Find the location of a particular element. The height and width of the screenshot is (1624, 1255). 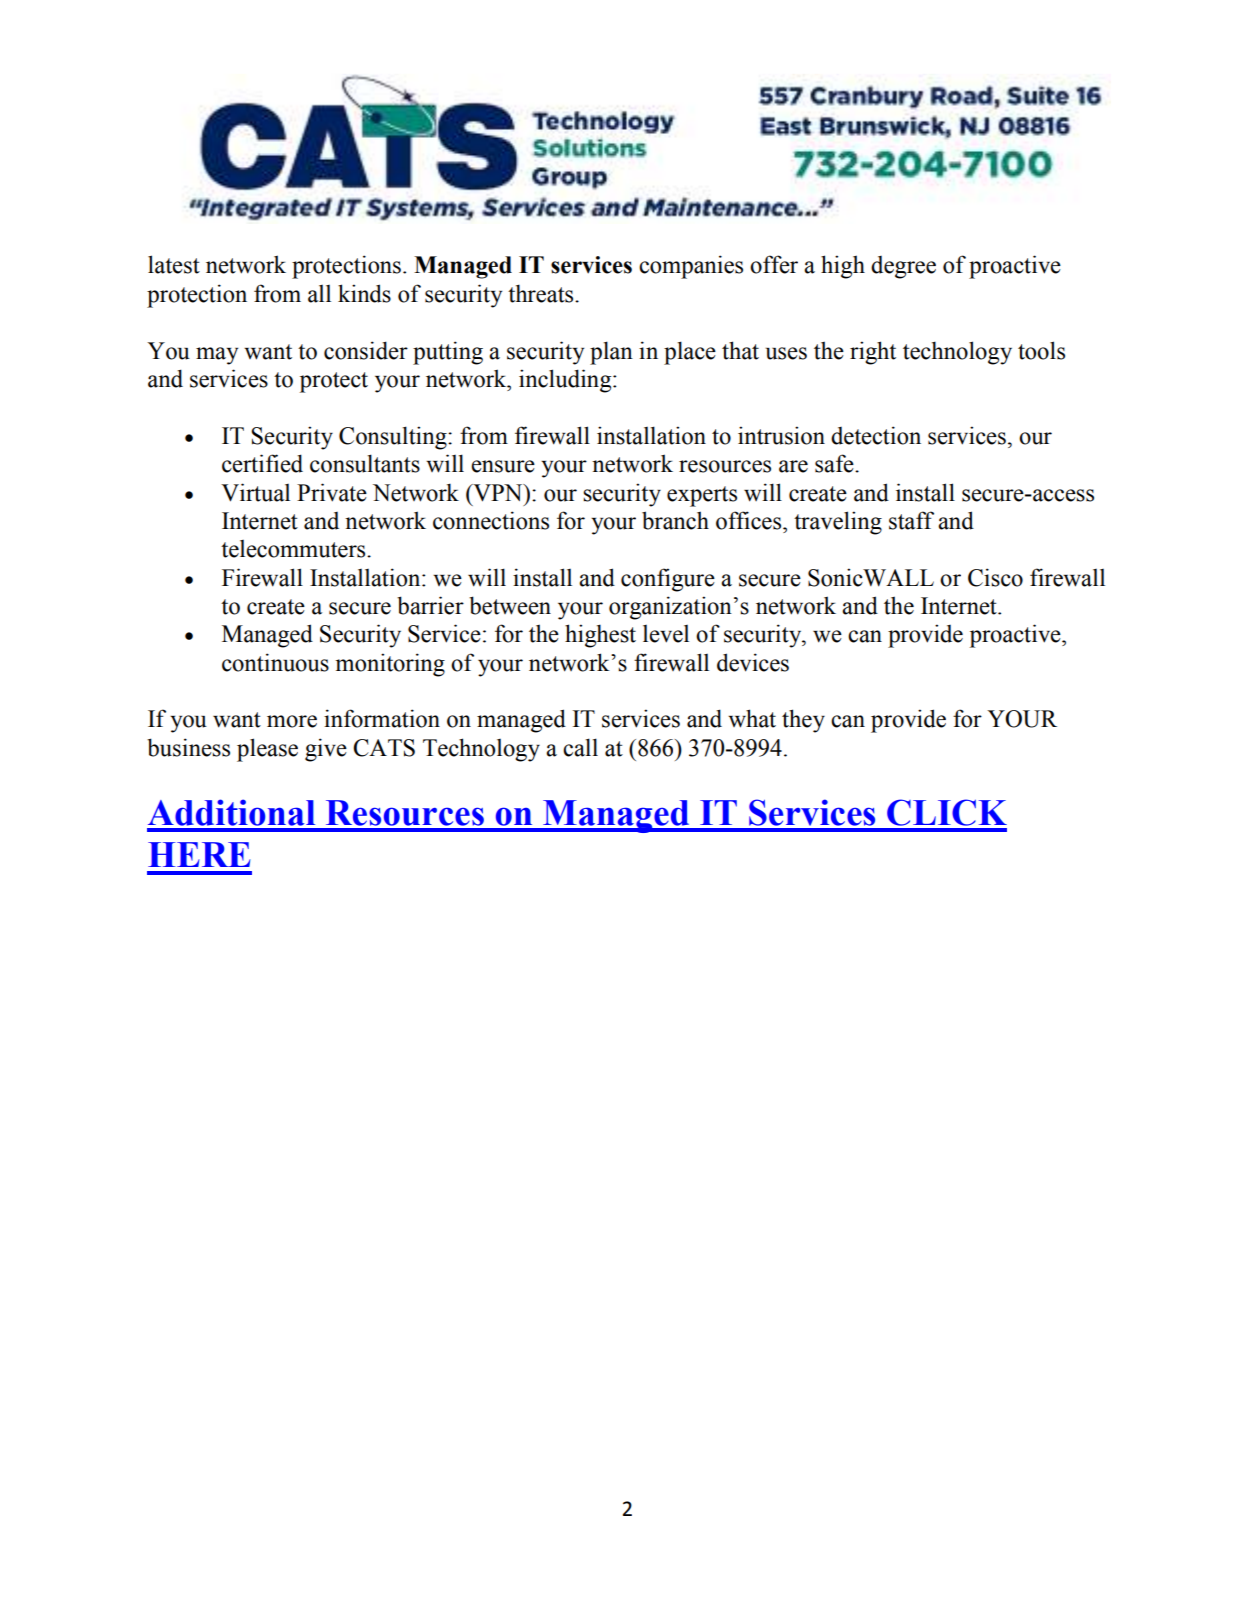

threats is located at coordinates (542, 293).
